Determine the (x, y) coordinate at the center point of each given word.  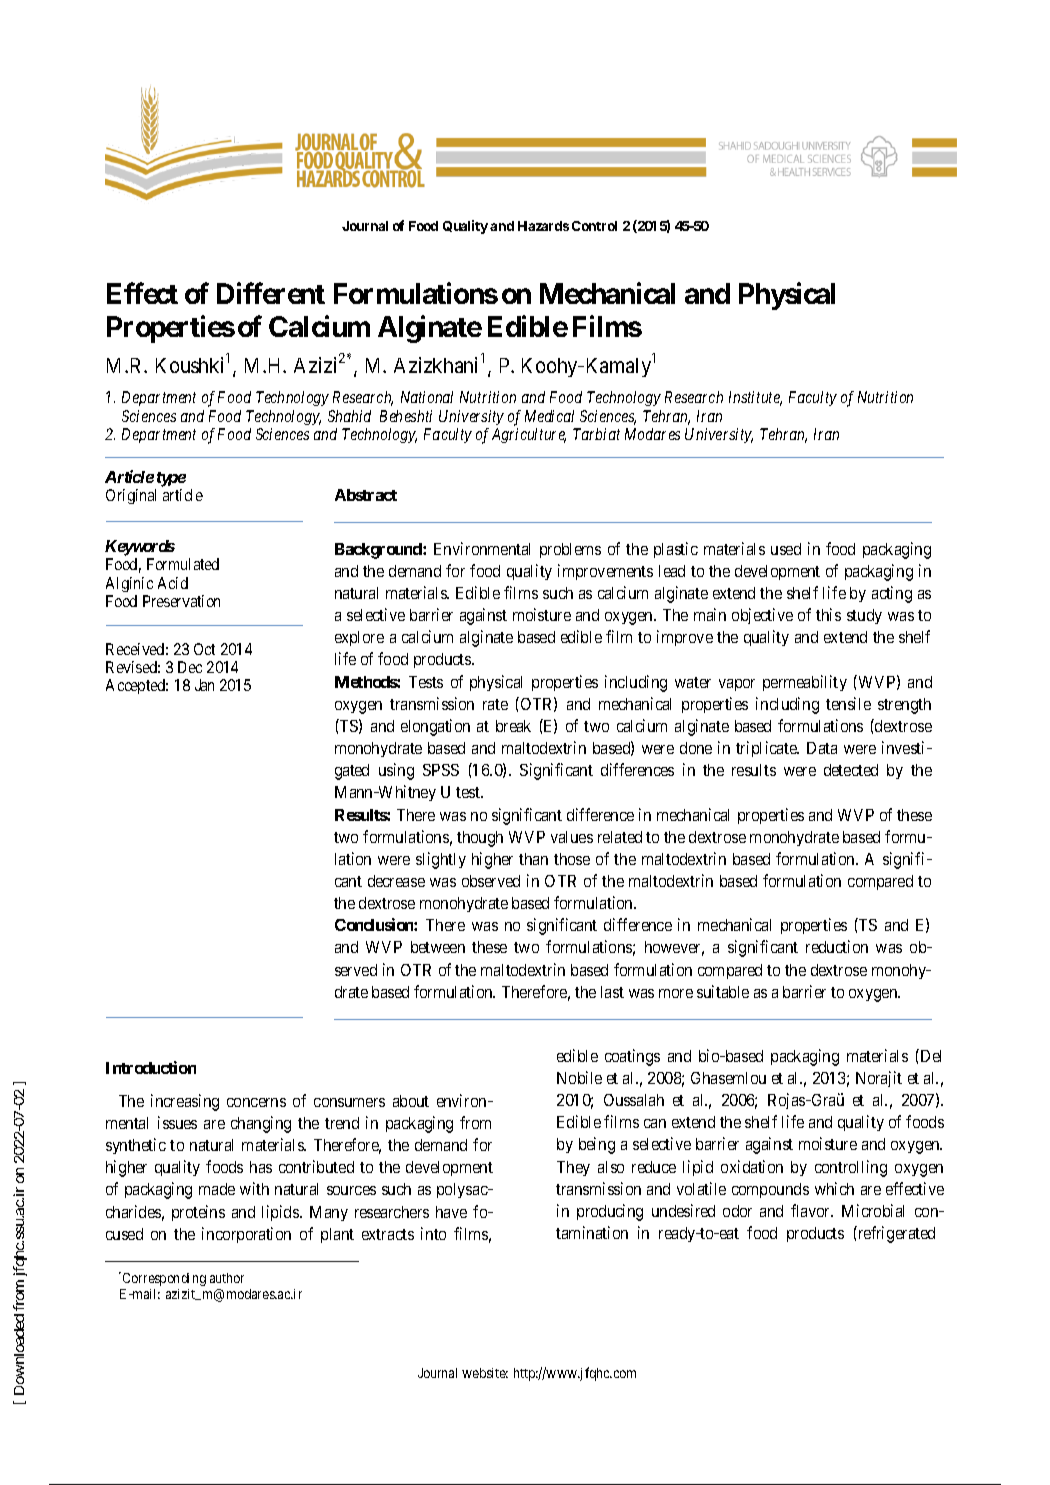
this (828, 614)
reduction (837, 946)
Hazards (543, 226)
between (438, 947)
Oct (204, 649)
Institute (755, 398)
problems (570, 550)
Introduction (151, 1067)
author (227, 1278)
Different (271, 293)
